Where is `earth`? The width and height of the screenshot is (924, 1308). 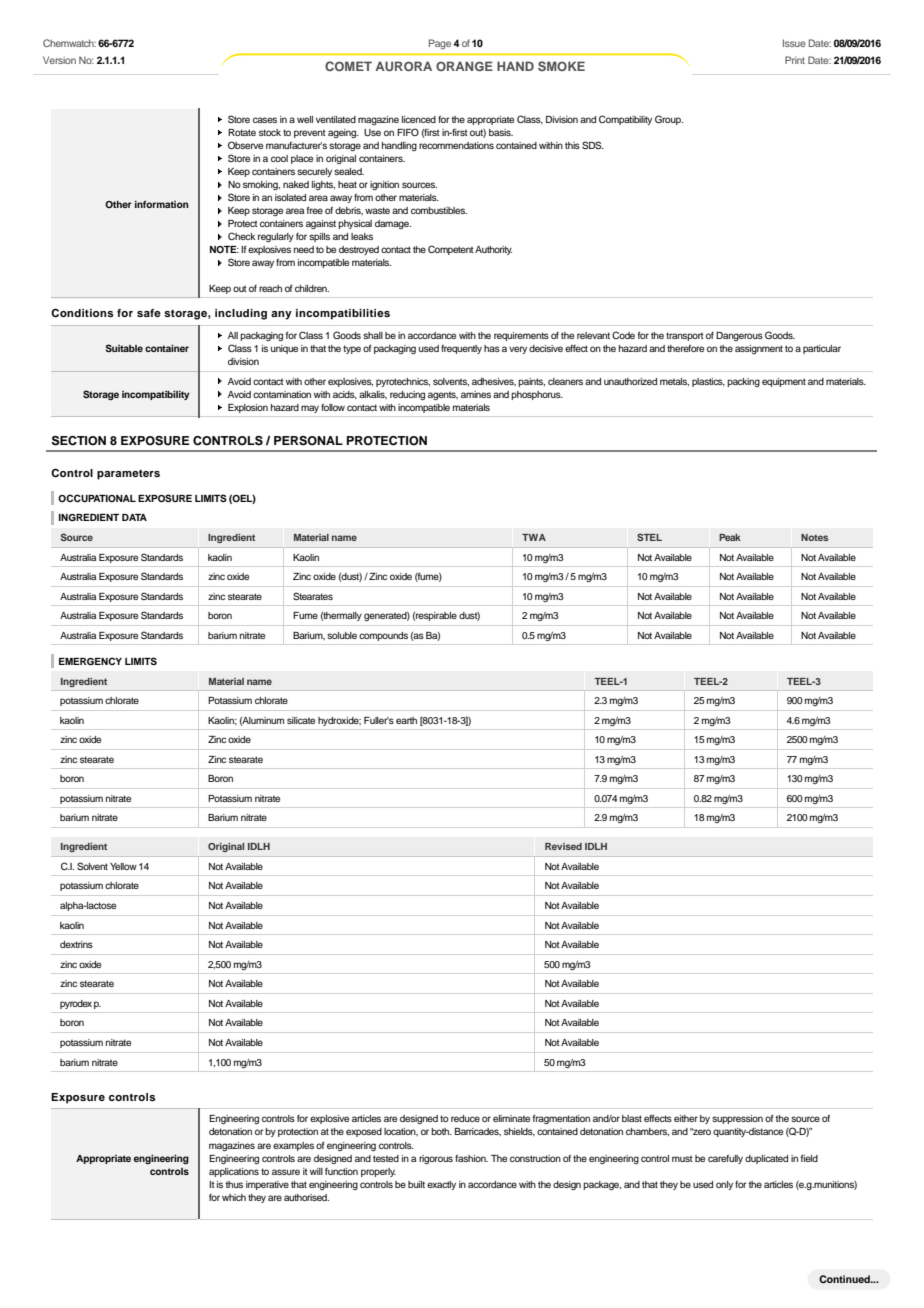
earth is located at coordinates (406, 720).
